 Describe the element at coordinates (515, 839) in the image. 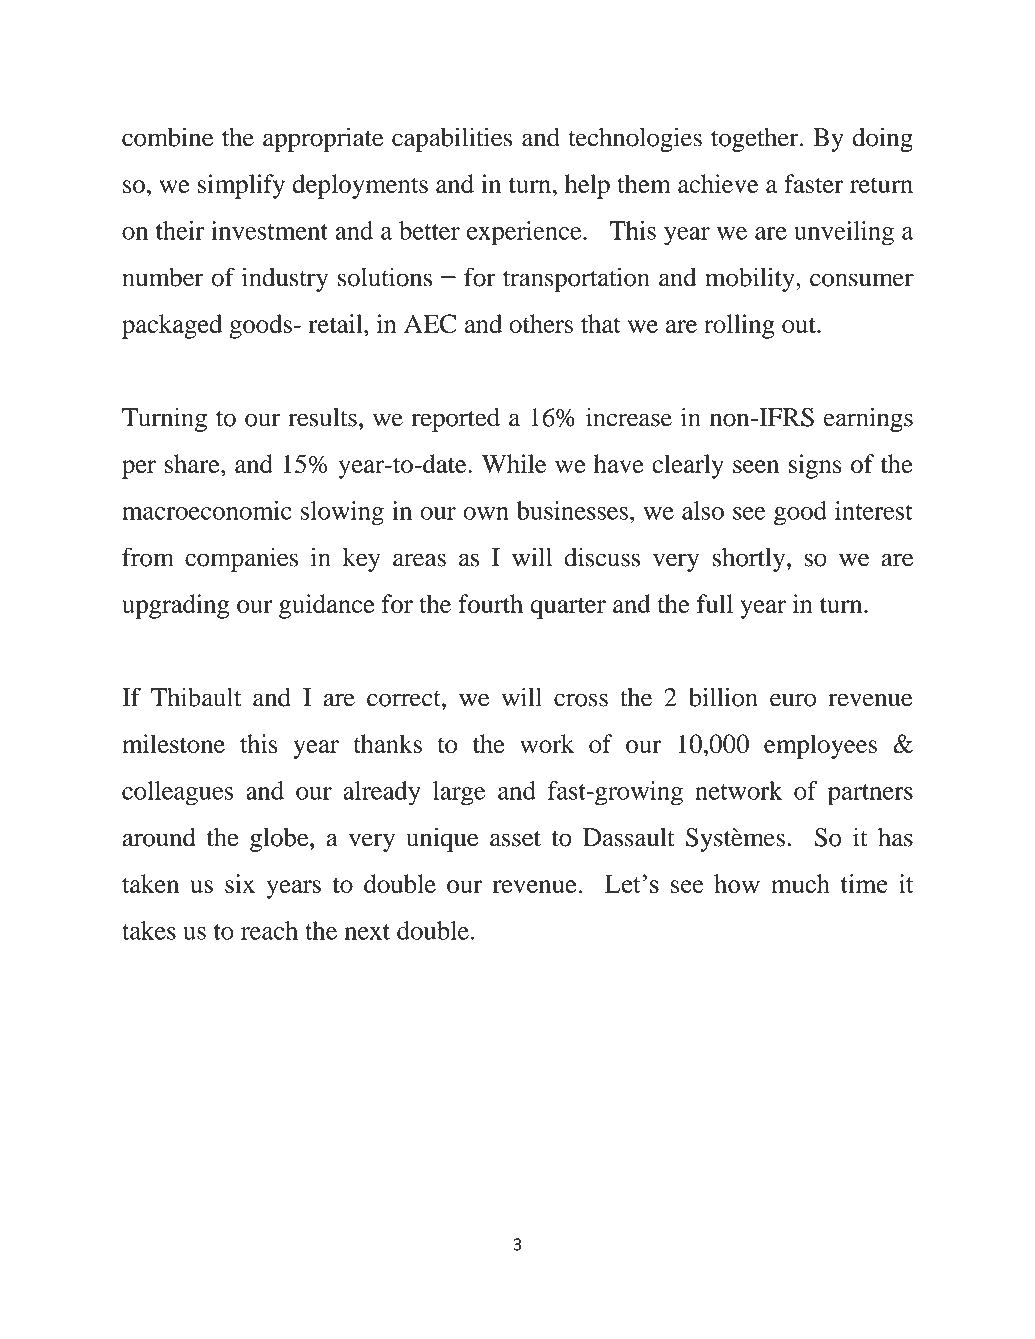

I see `asset` at that location.
